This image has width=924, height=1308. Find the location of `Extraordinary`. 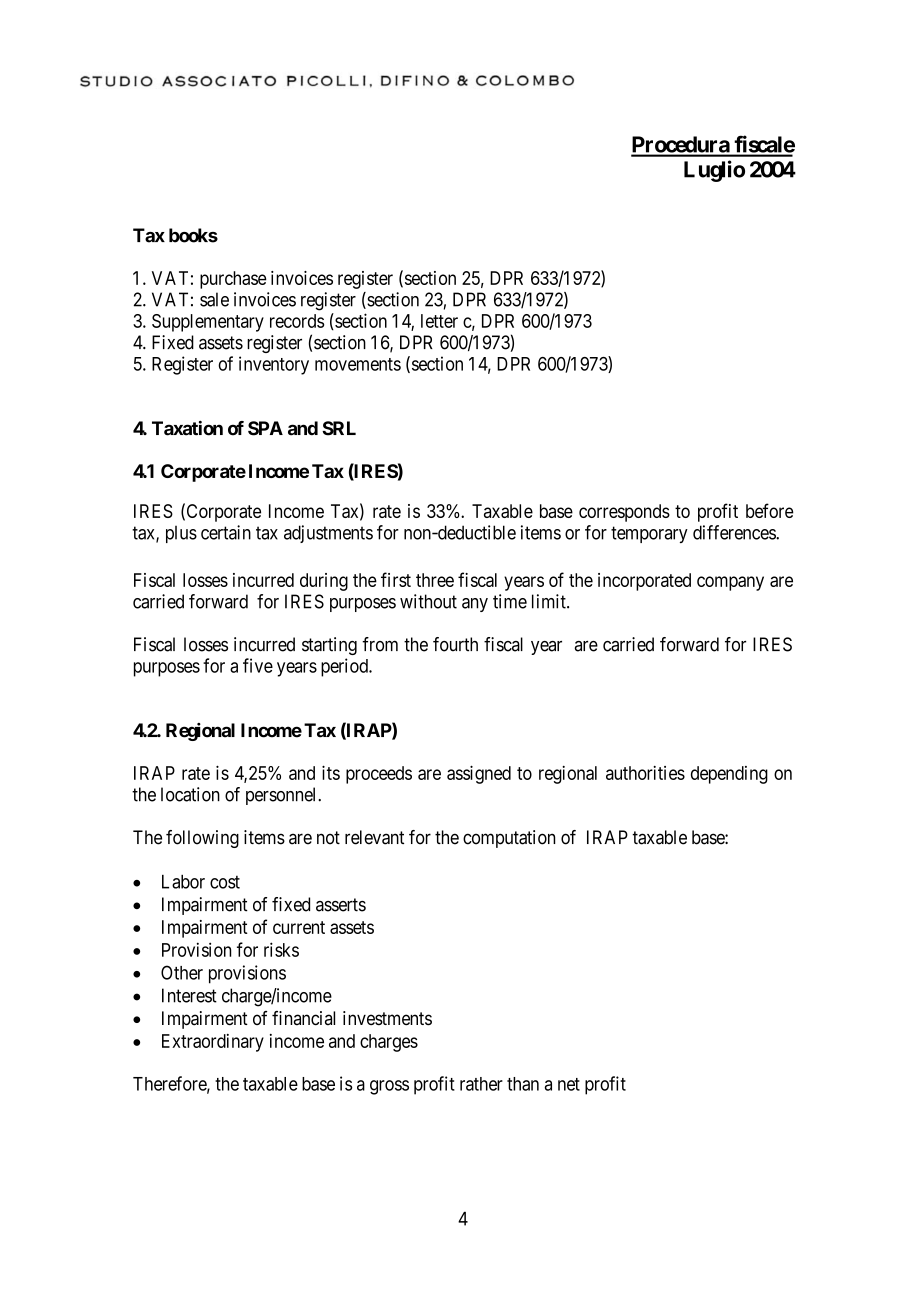

Extraordinary is located at coordinates (213, 1043).
